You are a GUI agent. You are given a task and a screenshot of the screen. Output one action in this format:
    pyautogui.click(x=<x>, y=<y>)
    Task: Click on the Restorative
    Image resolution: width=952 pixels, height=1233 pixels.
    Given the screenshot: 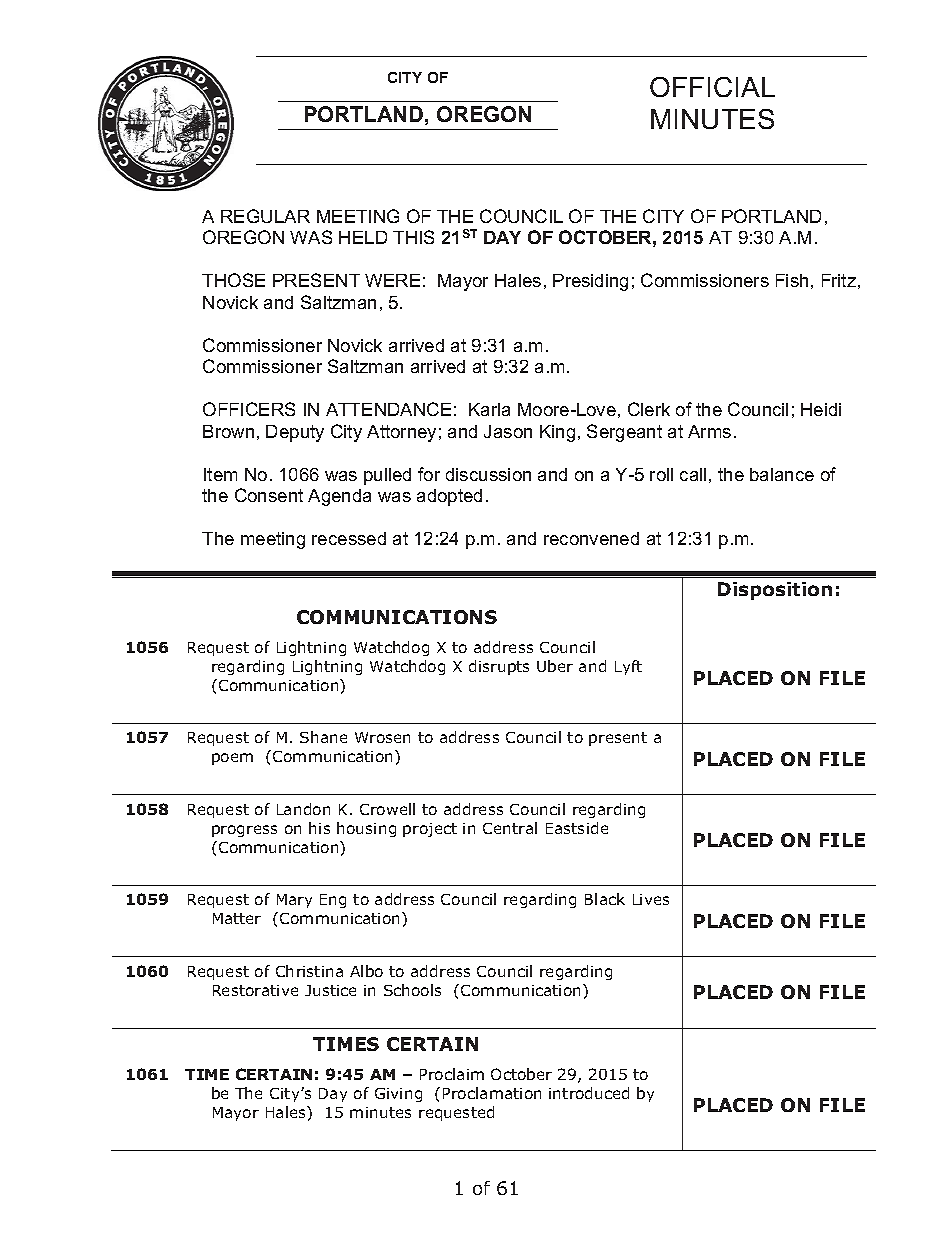 What is the action you would take?
    pyautogui.click(x=255, y=990)
